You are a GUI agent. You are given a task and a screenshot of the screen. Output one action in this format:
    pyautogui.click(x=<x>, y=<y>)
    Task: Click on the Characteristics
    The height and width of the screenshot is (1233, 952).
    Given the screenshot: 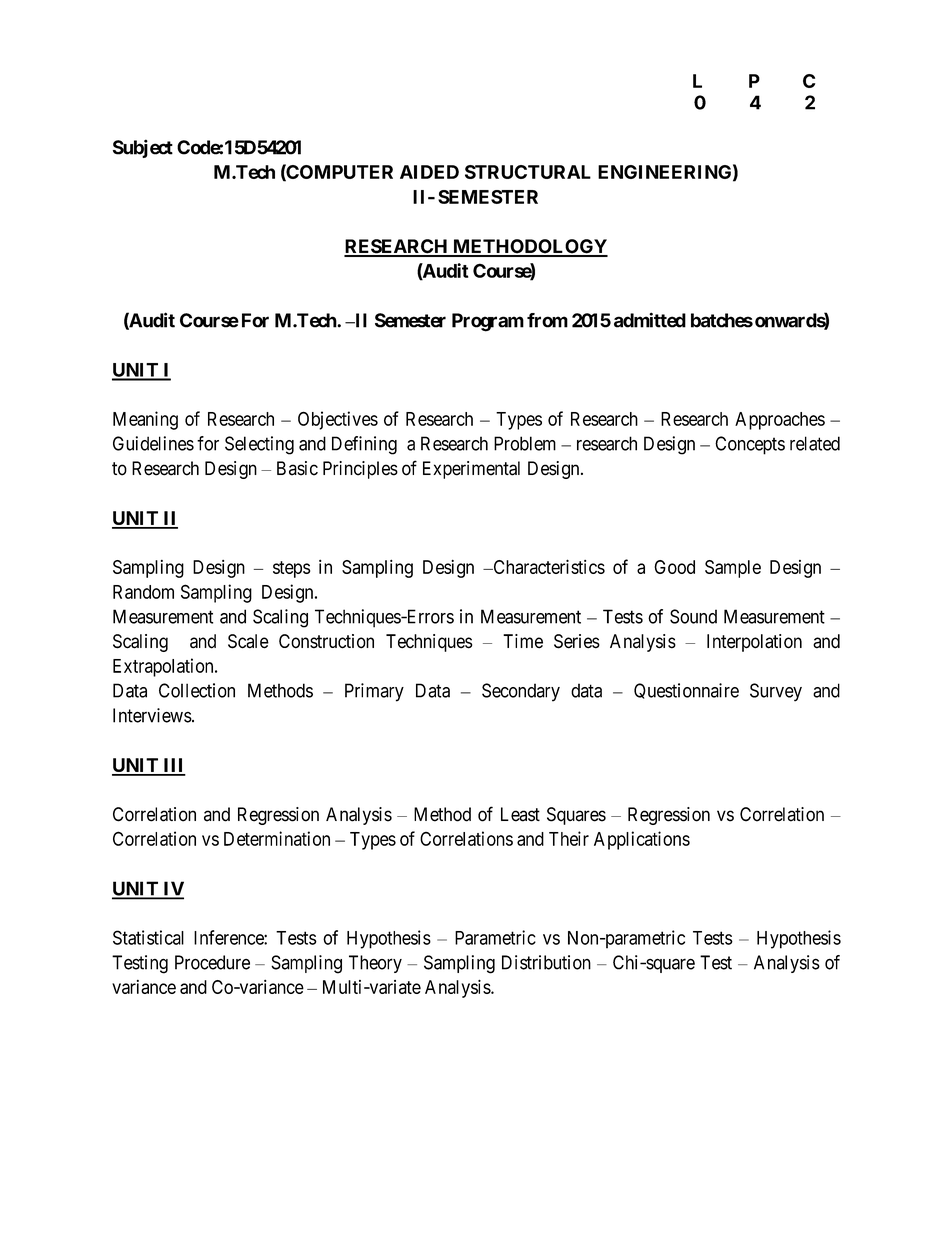 What is the action you would take?
    pyautogui.click(x=548, y=566)
